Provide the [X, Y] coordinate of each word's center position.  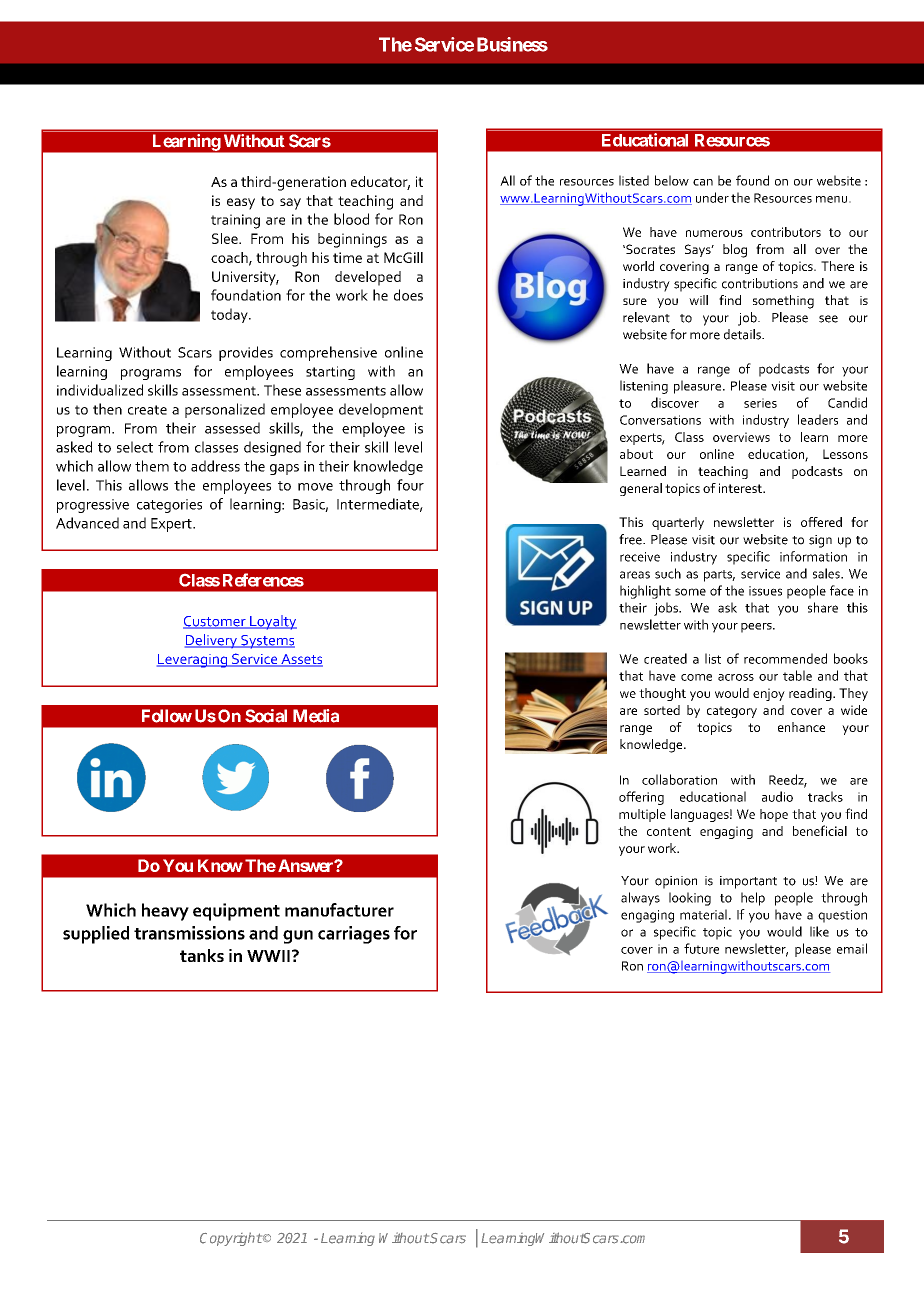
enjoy [769, 694]
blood [351, 219]
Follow [167, 716]
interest [741, 488]
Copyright [231, 1239]
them [152, 466]
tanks [202, 955]
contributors [786, 232]
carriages [354, 935]
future [701, 948]
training [235, 221]
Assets [301, 660]
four [410, 485]
